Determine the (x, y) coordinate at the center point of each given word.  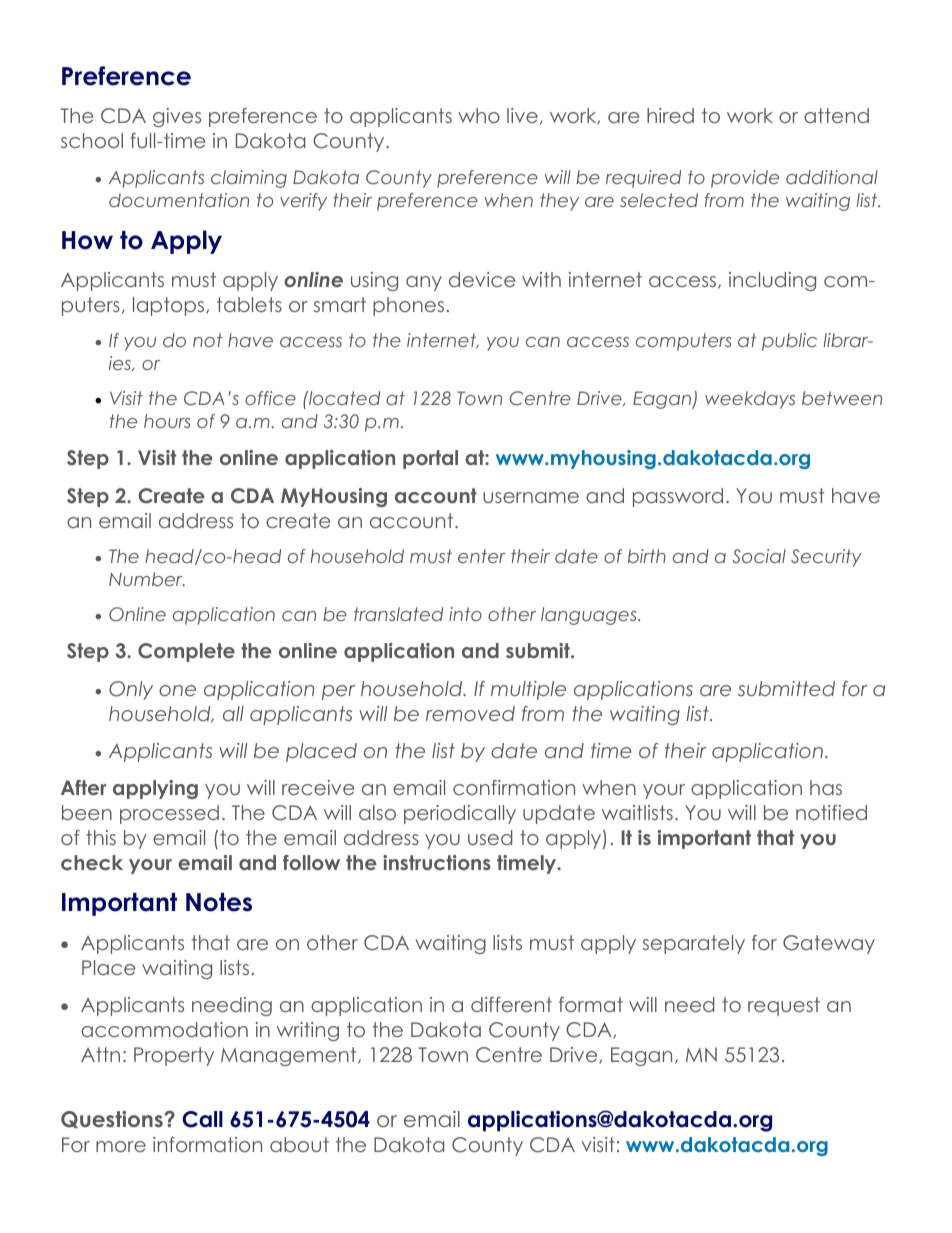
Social (759, 556)
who (479, 115)
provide (745, 179)
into (465, 614)
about (299, 1144)
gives (177, 117)
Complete (186, 652)
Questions (113, 1119)
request (784, 1006)
